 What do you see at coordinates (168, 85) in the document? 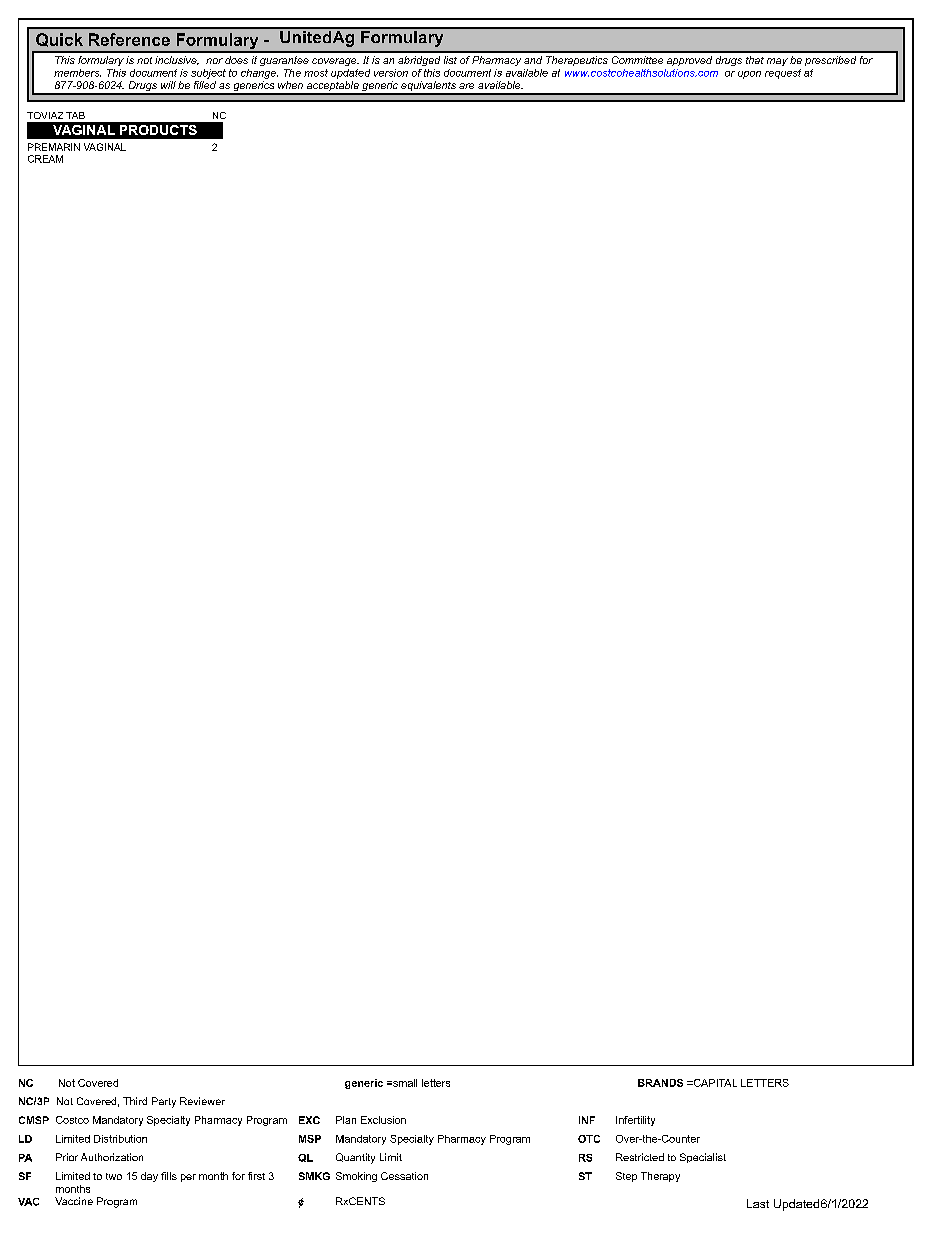
I see `will` at bounding box center [168, 85].
